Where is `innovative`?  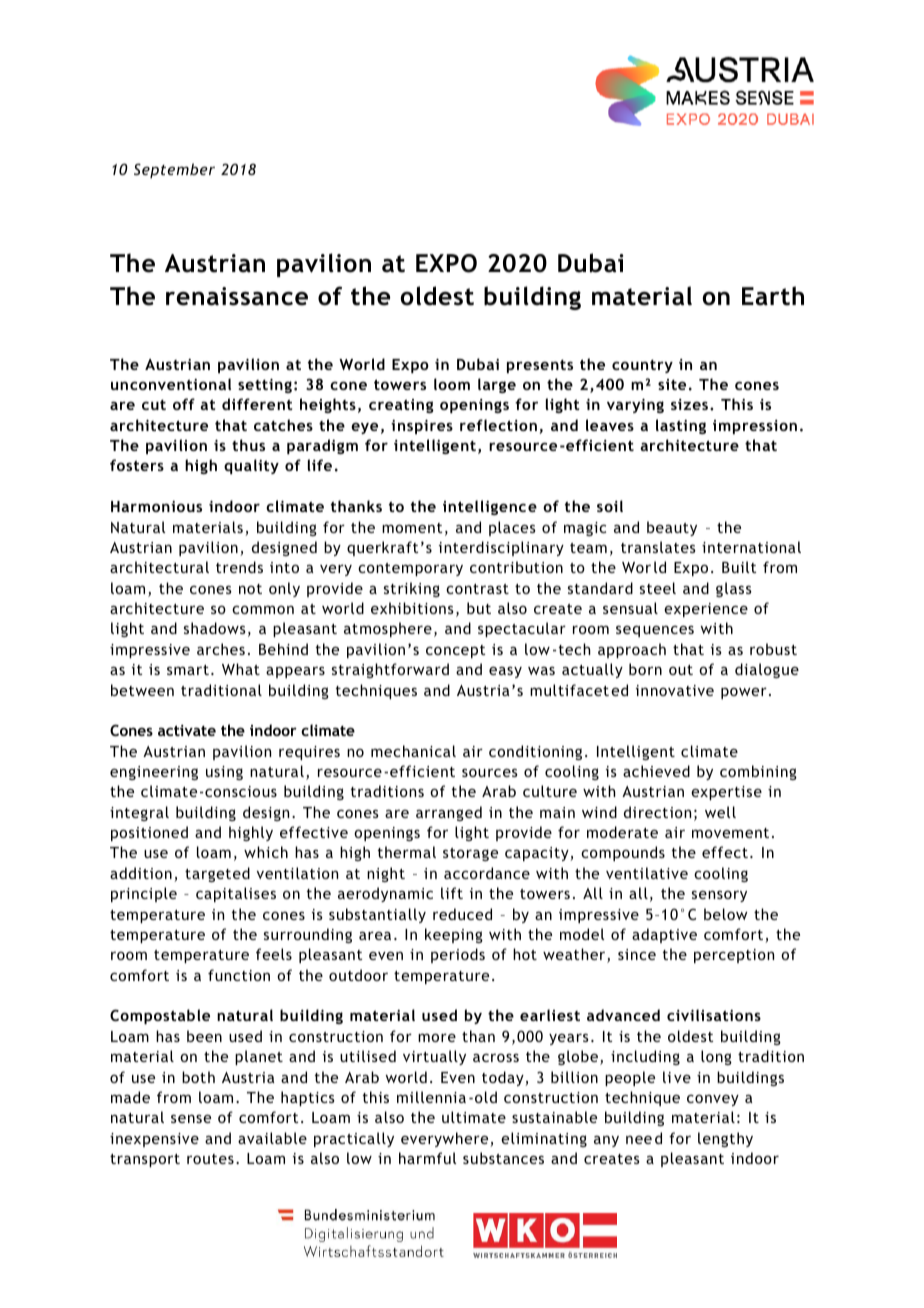 innovative is located at coordinates (675, 690).
